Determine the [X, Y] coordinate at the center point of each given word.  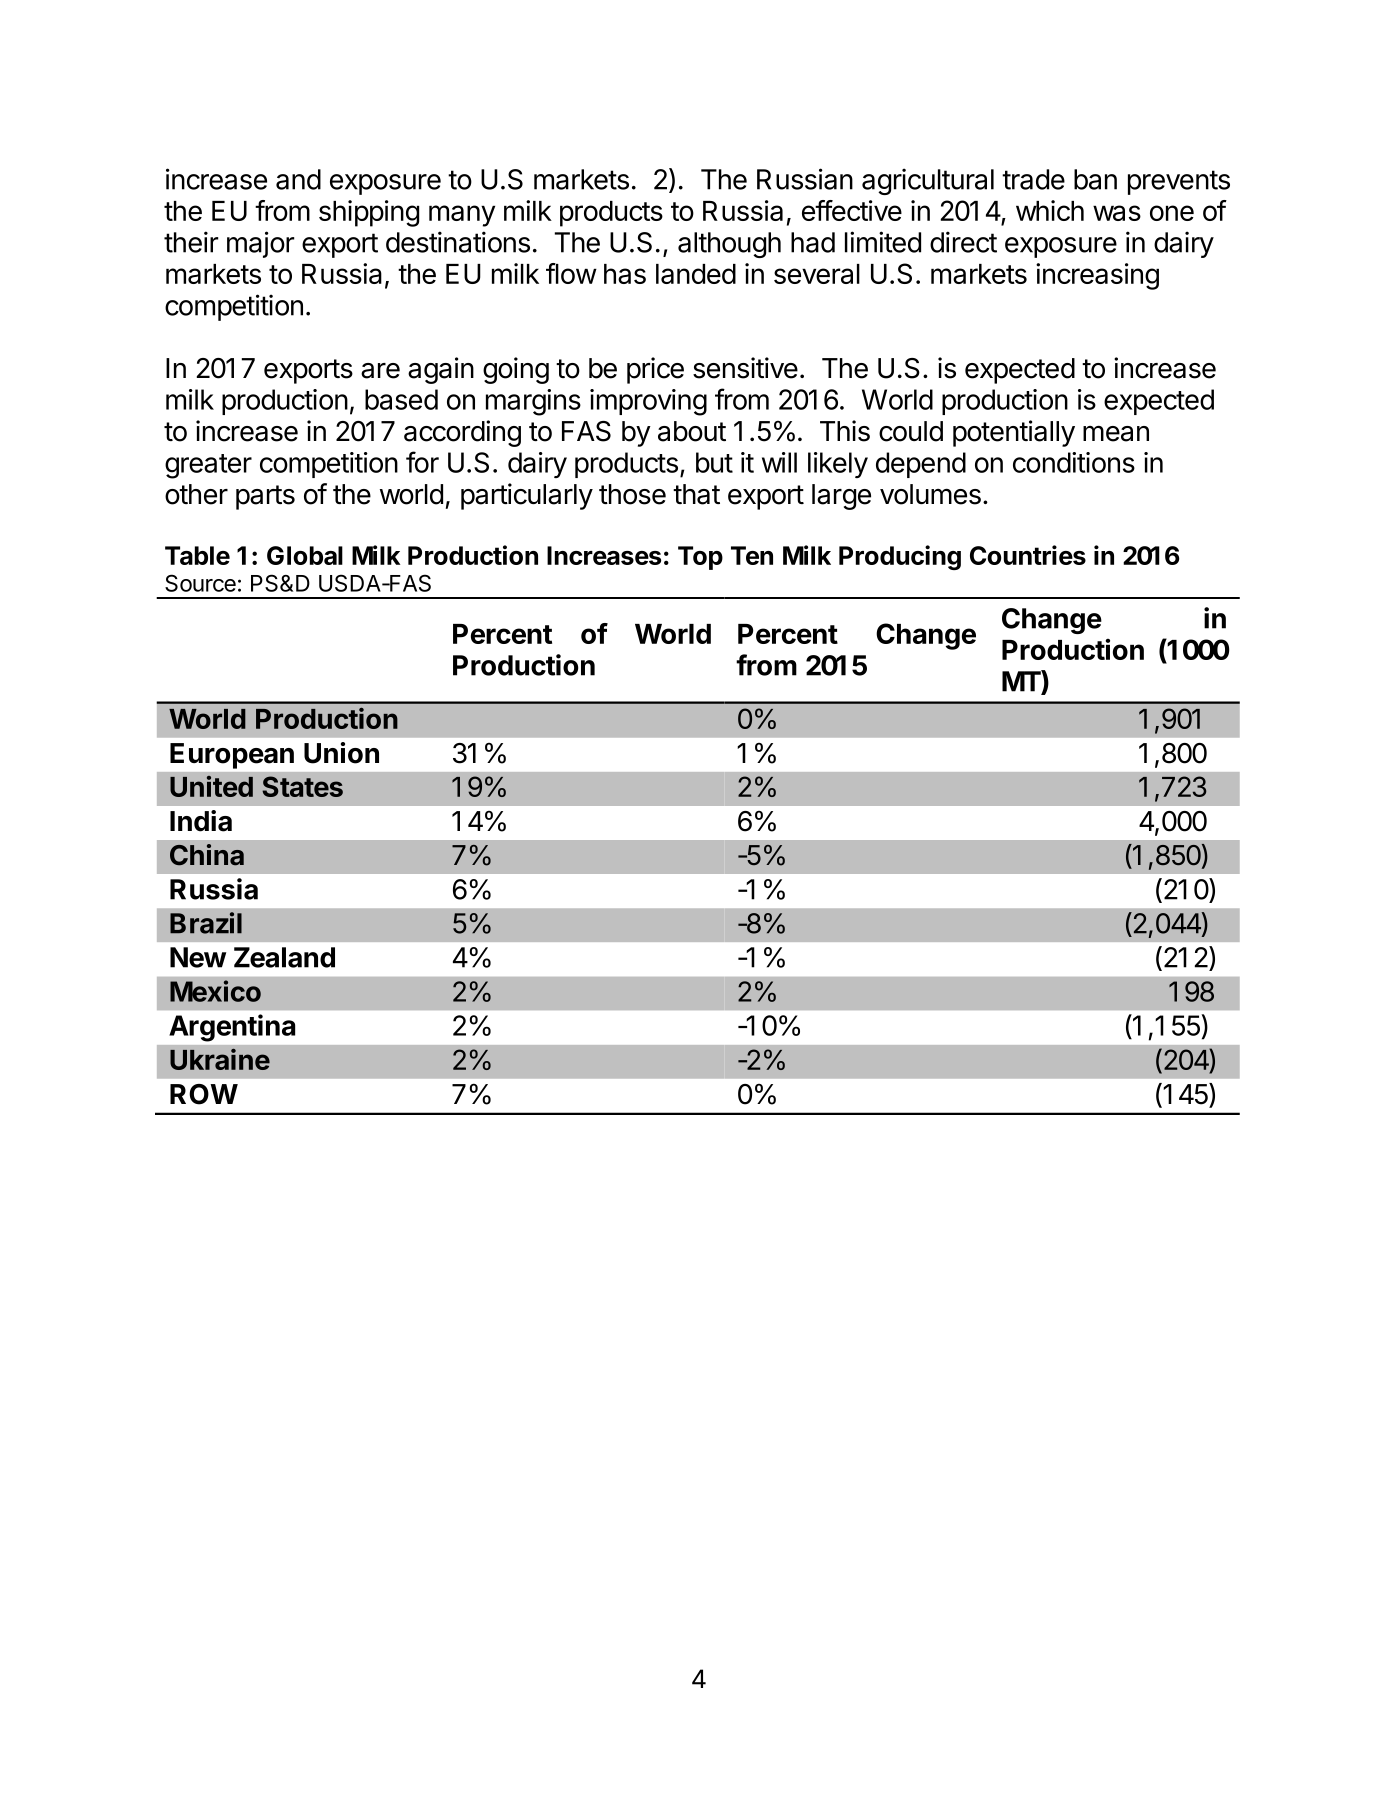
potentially [1014, 433]
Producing [900, 557]
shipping [369, 213]
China [207, 855]
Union [341, 753]
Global [305, 555]
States [302, 786]
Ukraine [220, 1059]
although [729, 245]
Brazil [206, 923]
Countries [1028, 555]
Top [700, 558]
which [1050, 210]
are [380, 371]
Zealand [284, 957]
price [655, 370]
